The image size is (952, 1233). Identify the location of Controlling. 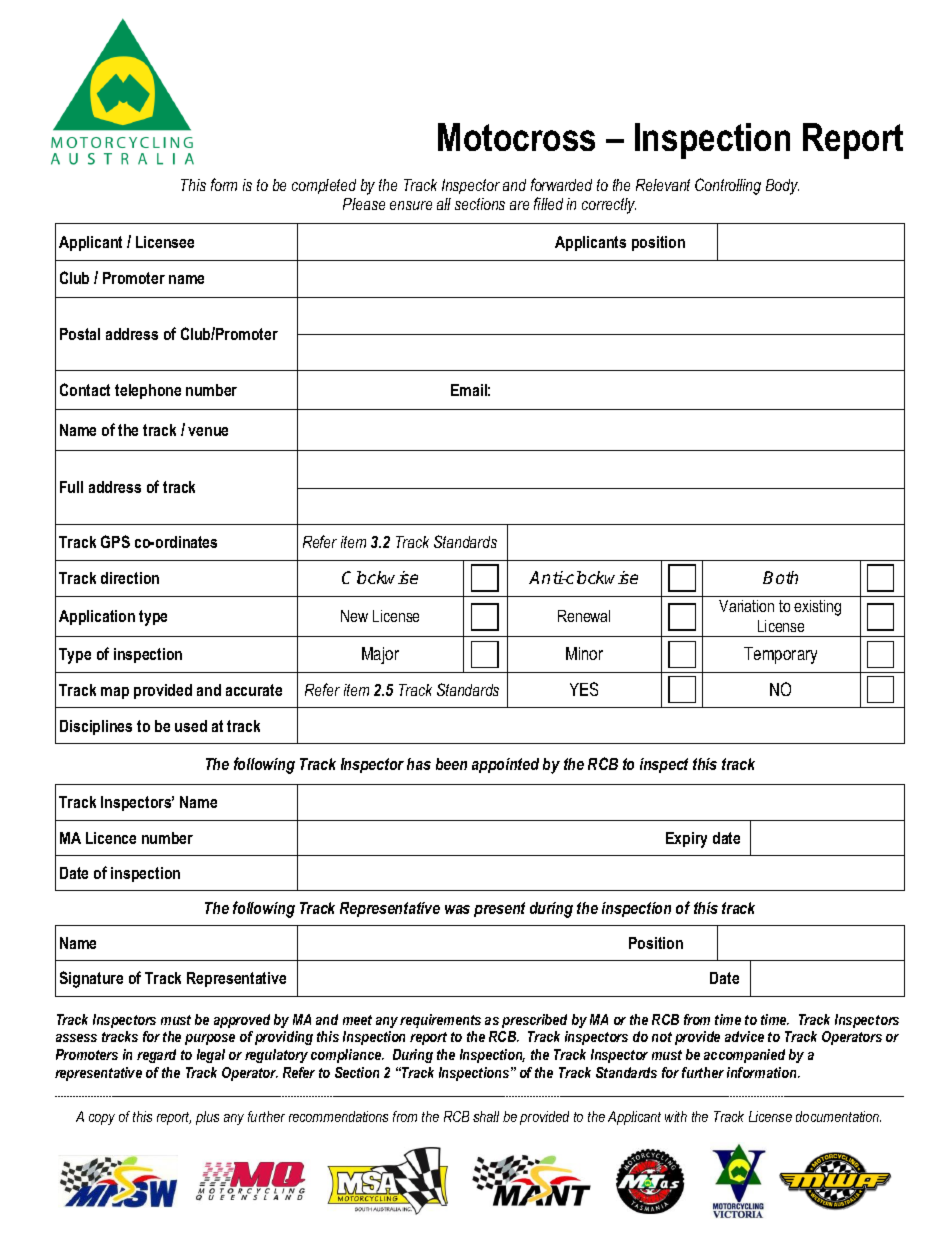
(728, 186).
